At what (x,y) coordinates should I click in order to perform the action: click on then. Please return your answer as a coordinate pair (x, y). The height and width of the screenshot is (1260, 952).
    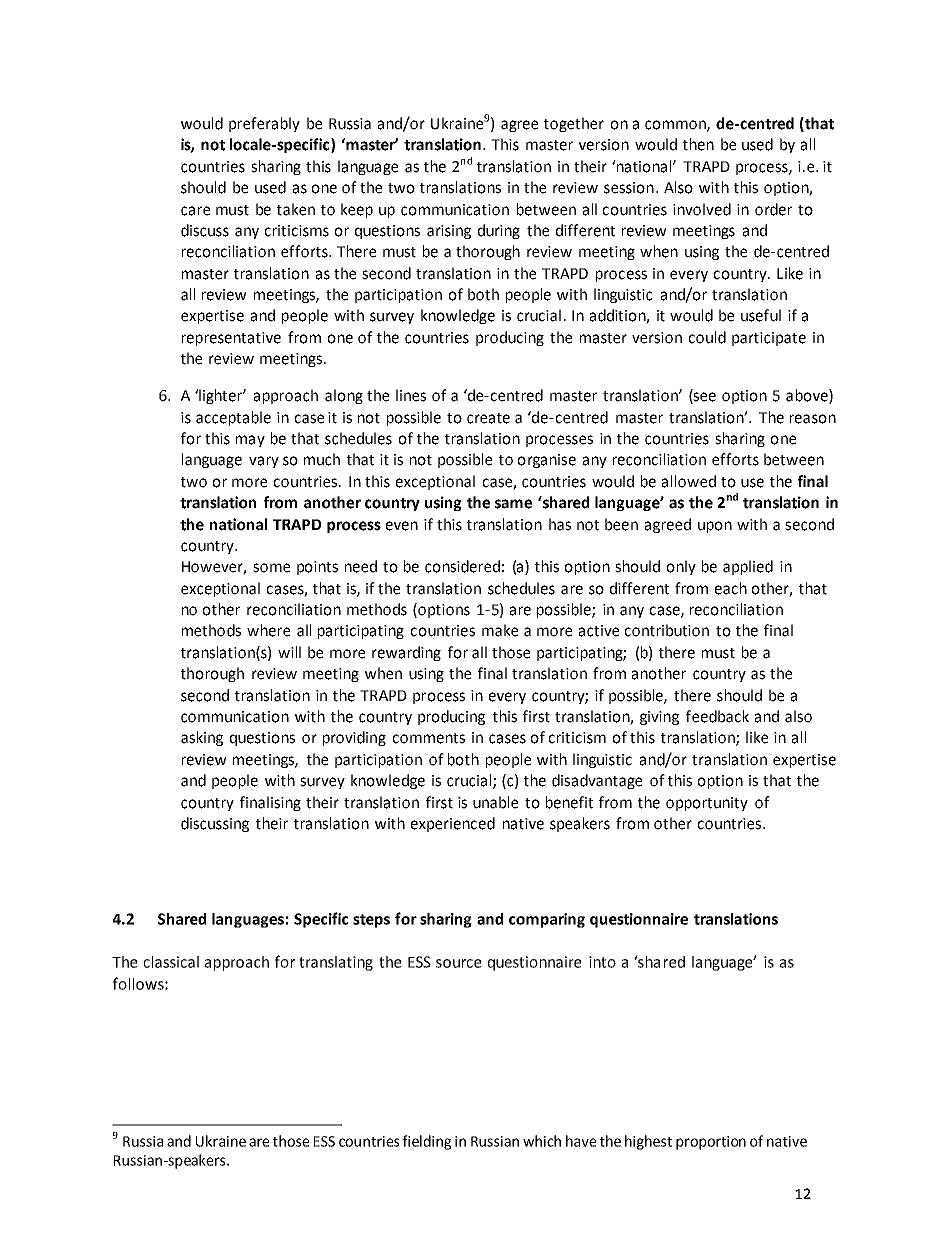
    Looking at the image, I should click on (698, 144).
